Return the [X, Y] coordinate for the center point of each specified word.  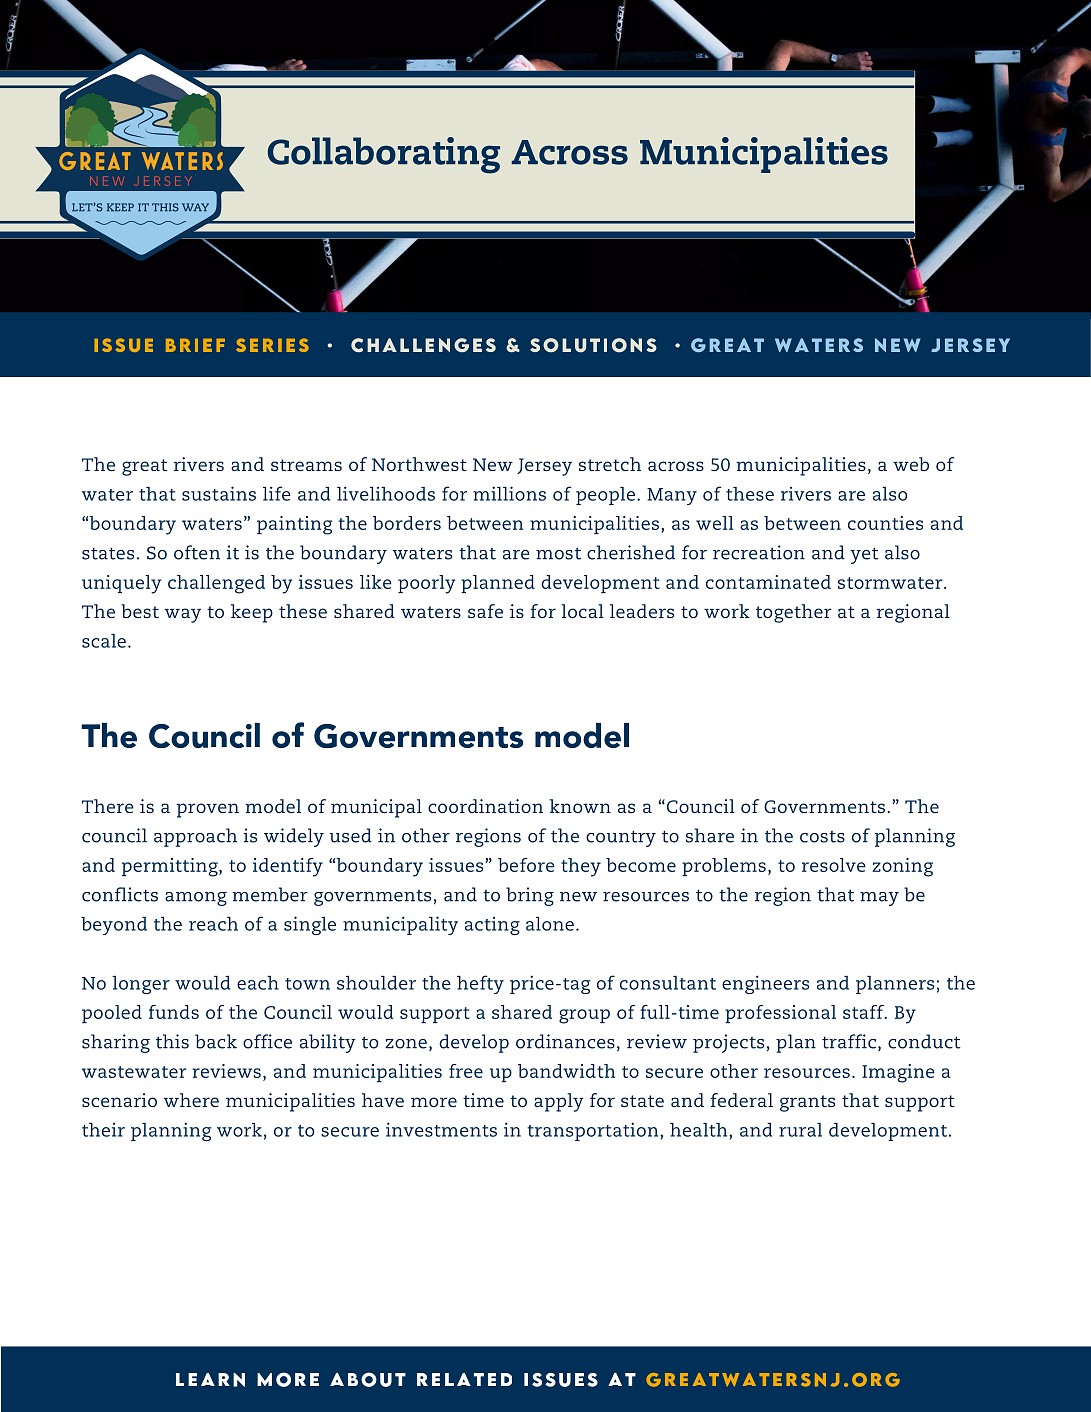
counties [885, 523]
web [911, 464]
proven [208, 810]
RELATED [464, 1379]
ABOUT [368, 1379]
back [216, 1041]
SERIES [272, 345]
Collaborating [383, 155]
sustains [219, 493]
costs [822, 837]
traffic [849, 1041]
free [466, 1071]
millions [509, 493]
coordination [485, 806]
